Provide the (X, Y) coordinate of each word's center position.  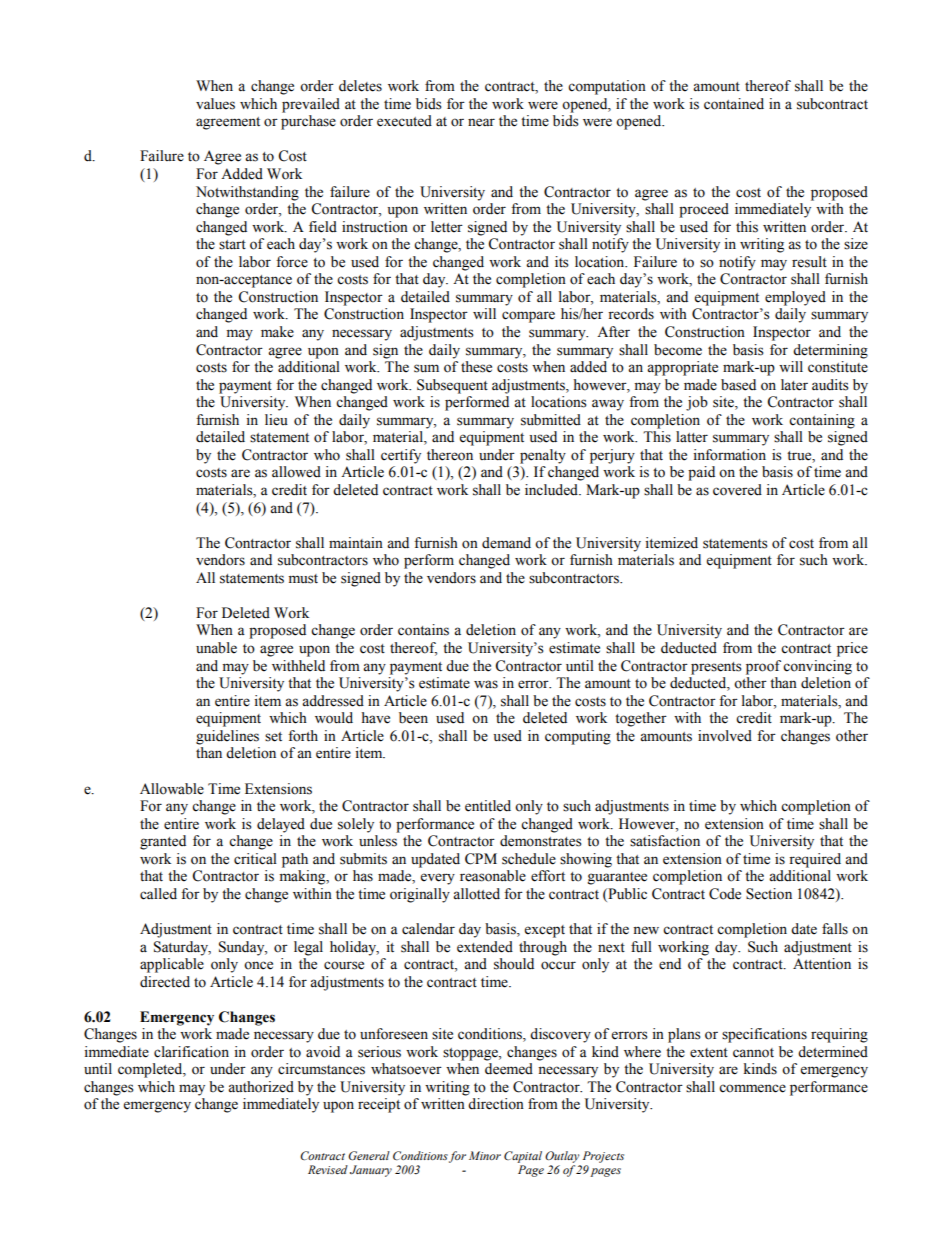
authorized (261, 1087)
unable (216, 648)
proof (763, 667)
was (486, 684)
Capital (523, 1157)
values (215, 104)
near (481, 122)
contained (734, 104)
